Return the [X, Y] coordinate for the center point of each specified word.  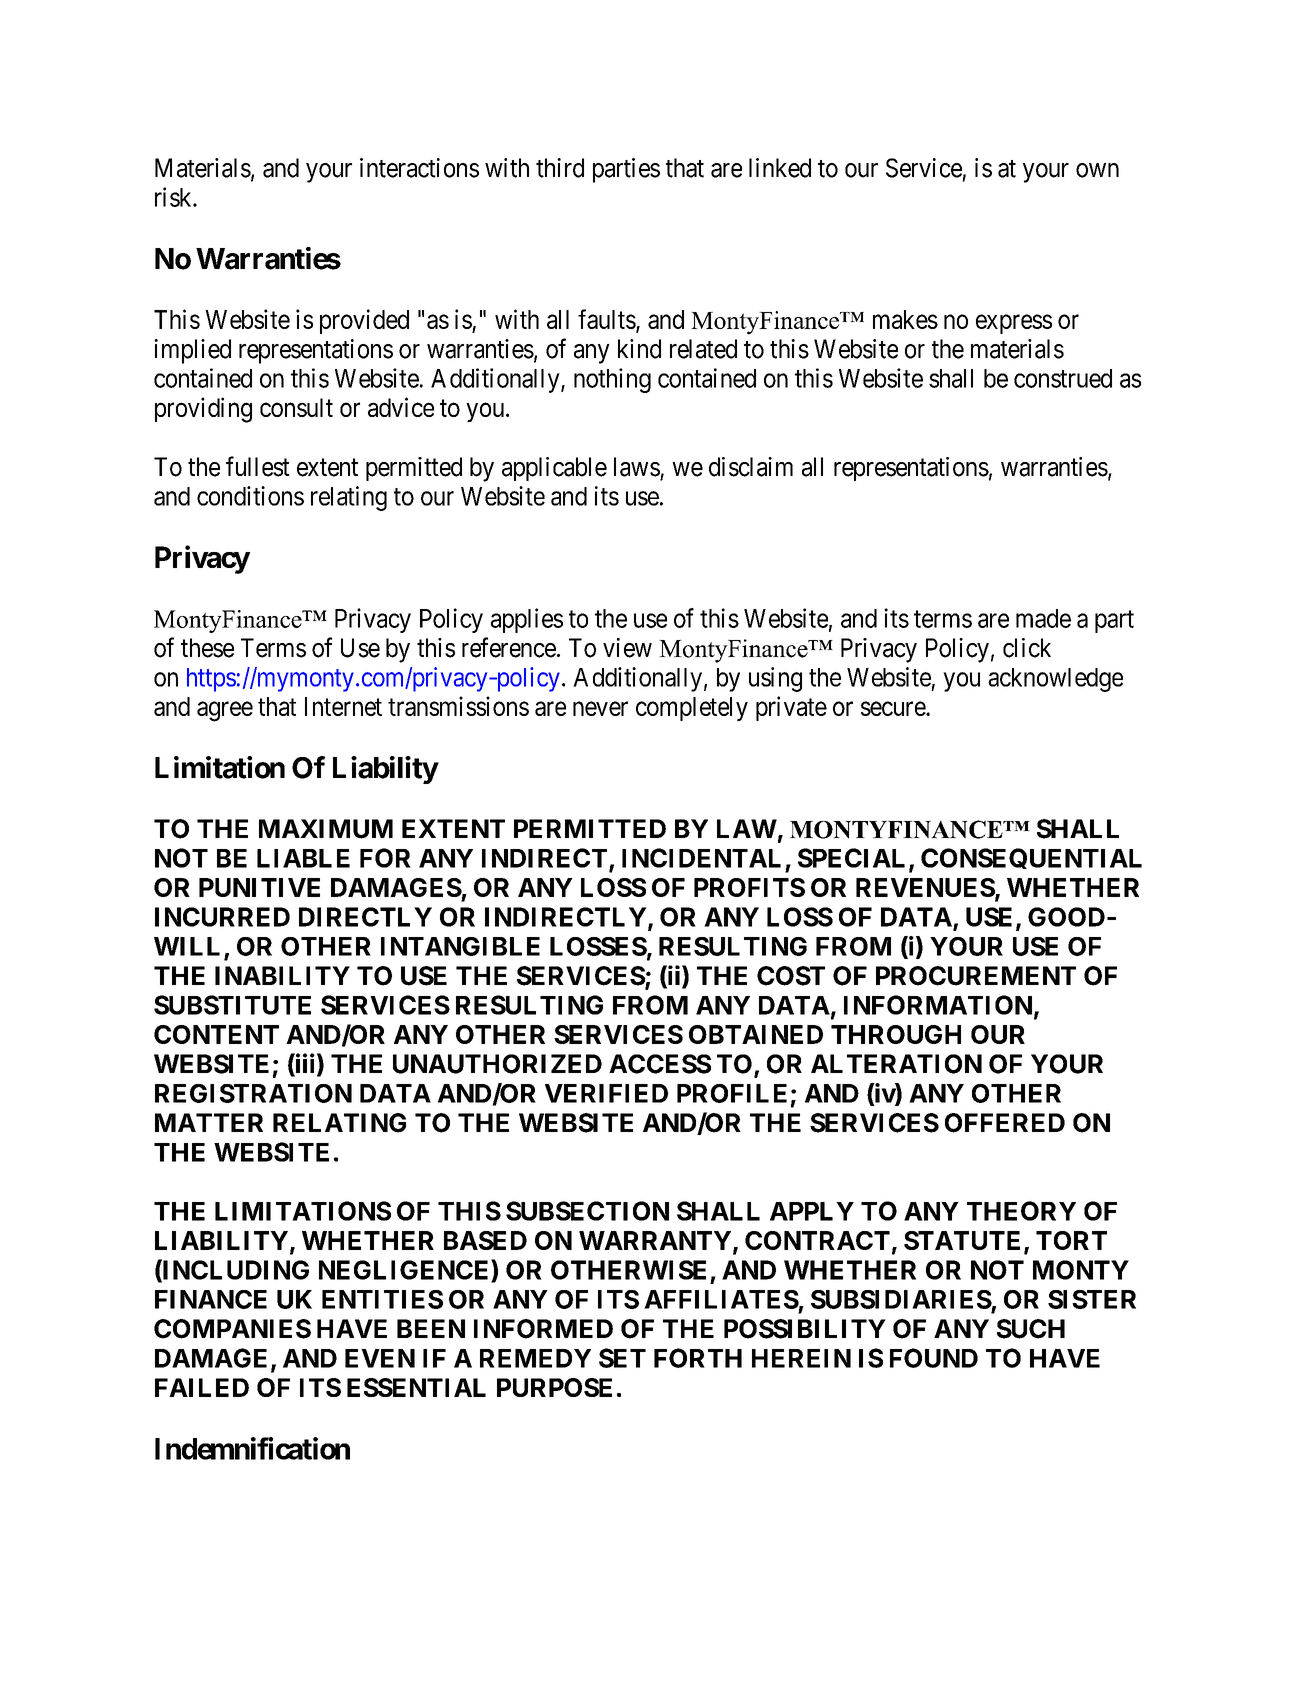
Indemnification [252, 1448]
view [627, 648]
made [1043, 618]
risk [174, 197]
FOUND [934, 1358]
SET [622, 1358]
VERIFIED [606, 1093]
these [207, 648]
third [560, 168]
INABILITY [282, 975]
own [1097, 170]
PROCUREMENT [976, 976]
